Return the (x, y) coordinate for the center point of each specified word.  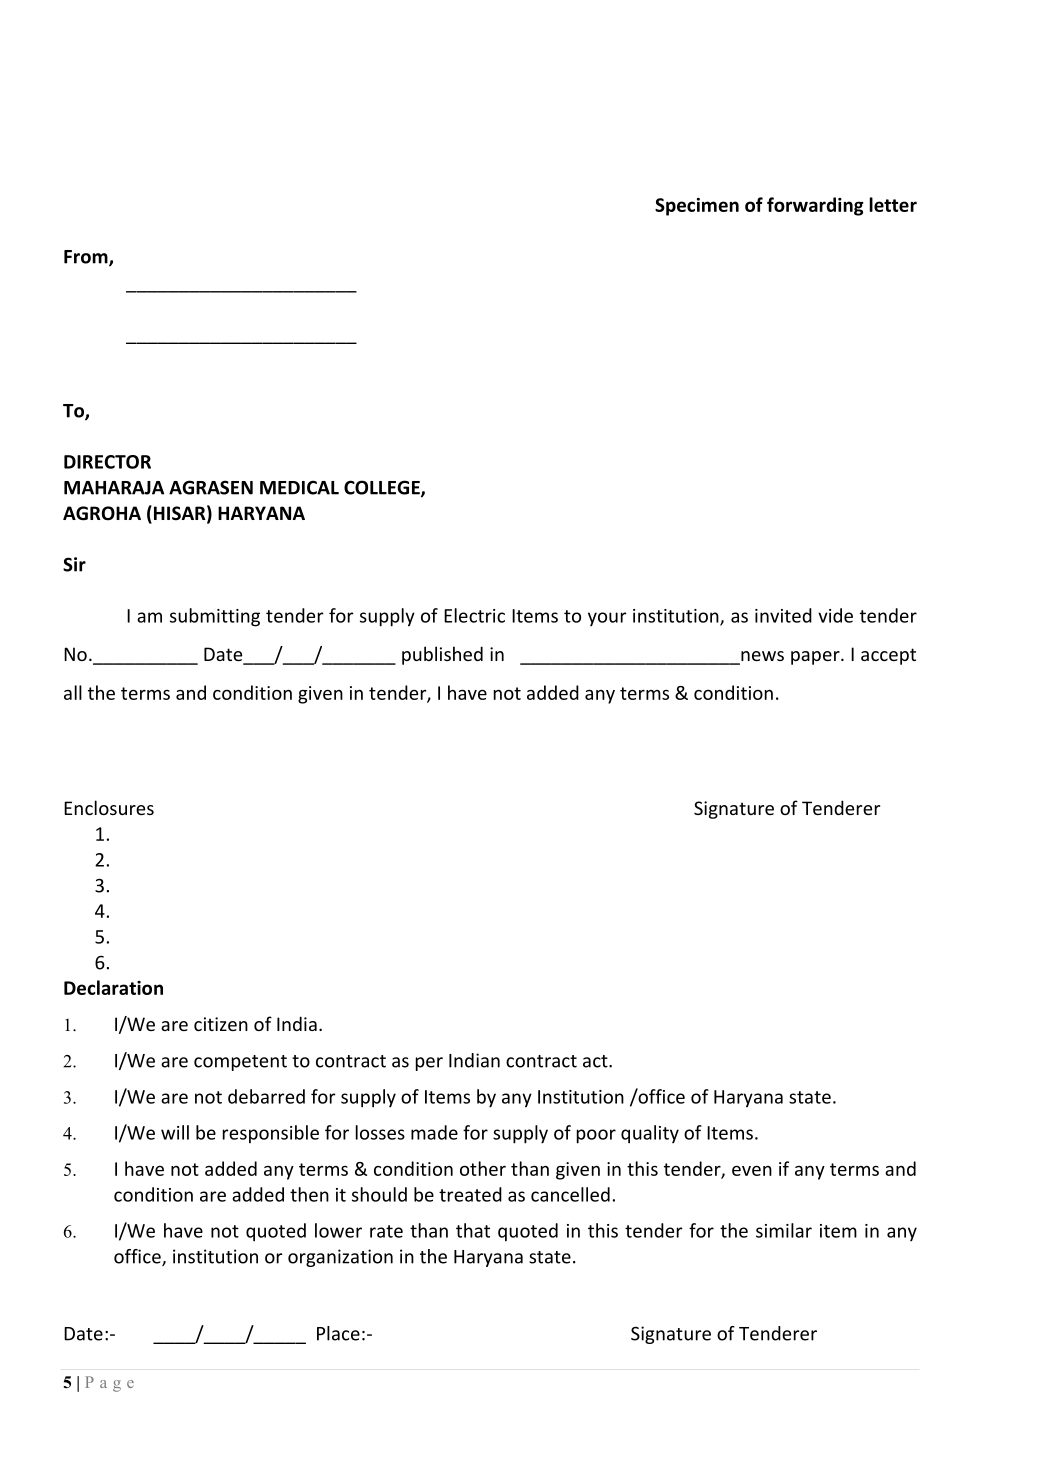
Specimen (697, 207)
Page (110, 1384)
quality (650, 1134)
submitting (215, 617)
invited (783, 615)
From (87, 258)
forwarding (815, 206)
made (434, 1132)
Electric (474, 615)
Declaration (113, 987)
